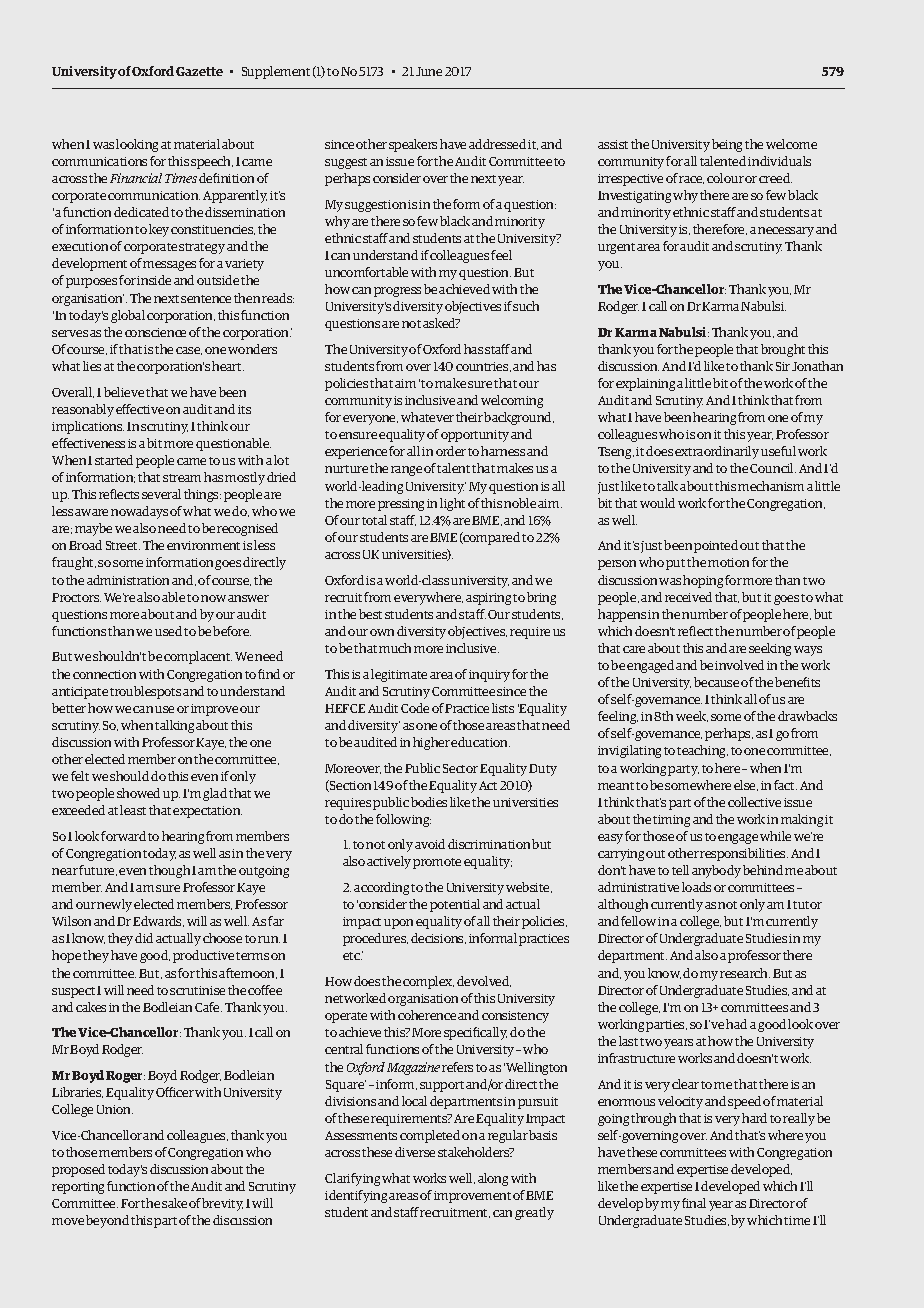 The width and height of the screenshot is (924, 1308). Describe the element at coordinates (168, 631) in the screenshot. I see `used` at that location.
